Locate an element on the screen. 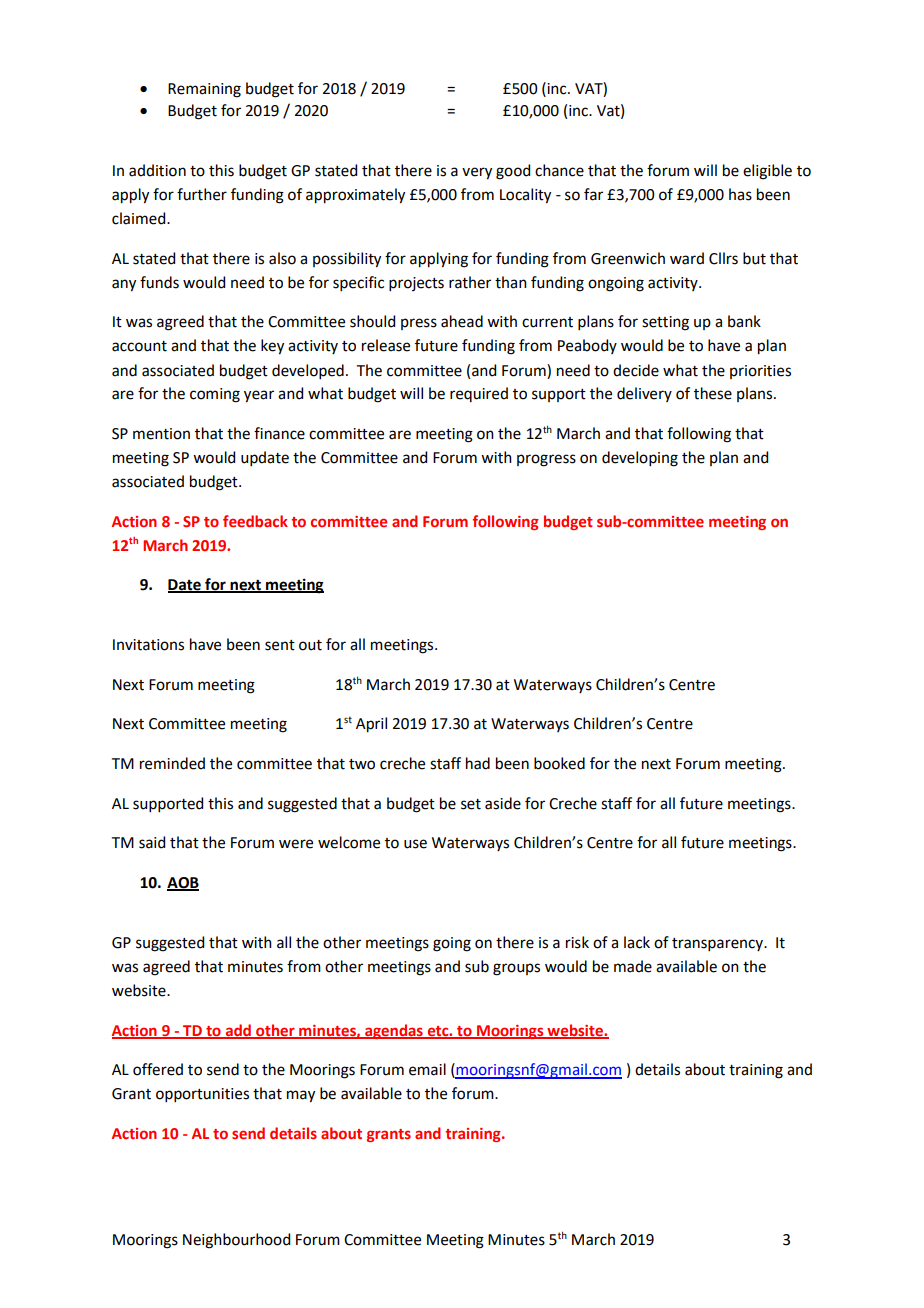 The height and width of the screenshot is (1308, 924). Neighbourhood is located at coordinates (236, 1241).
